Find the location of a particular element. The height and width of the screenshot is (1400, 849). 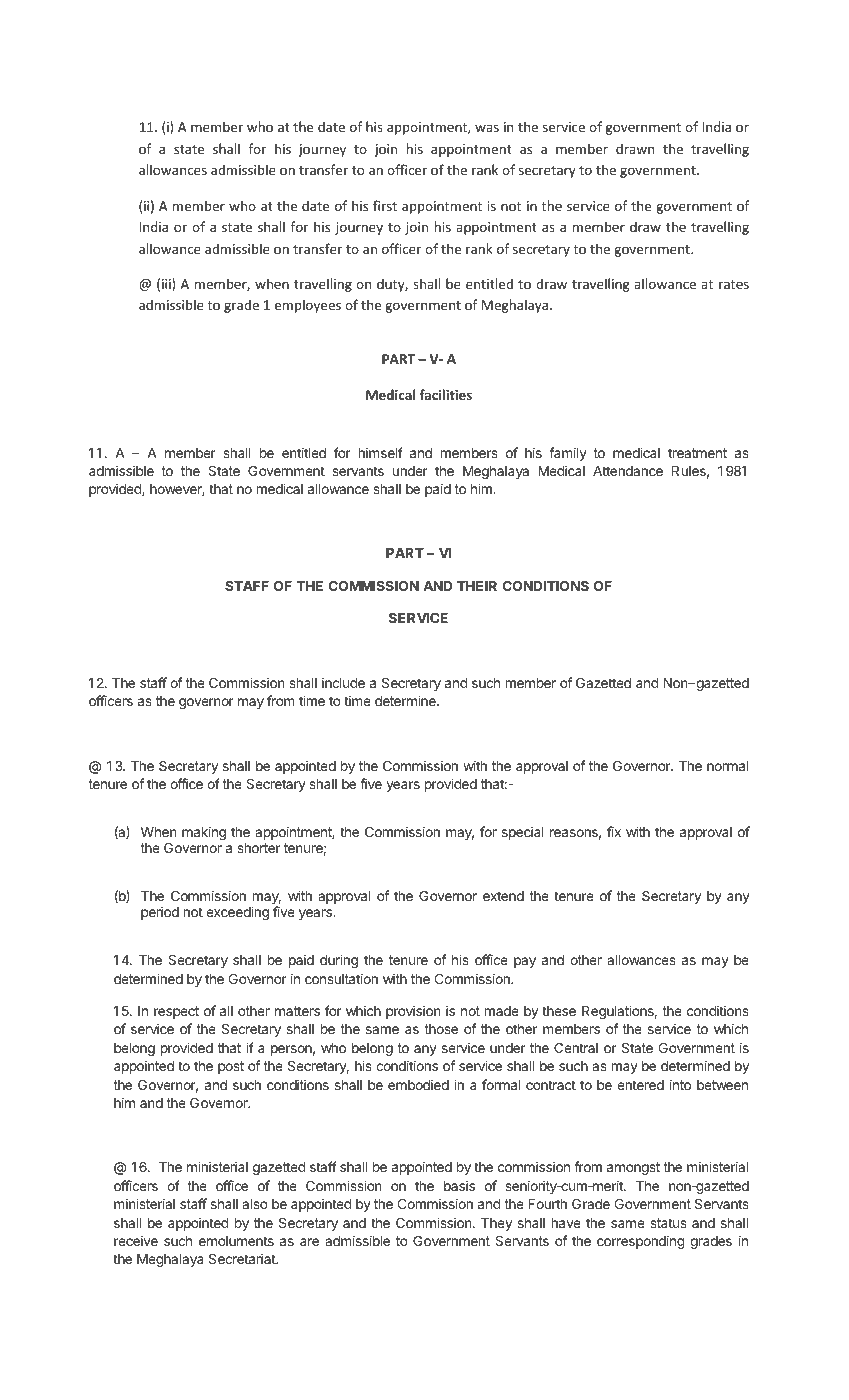

basis is located at coordinates (459, 1185).
